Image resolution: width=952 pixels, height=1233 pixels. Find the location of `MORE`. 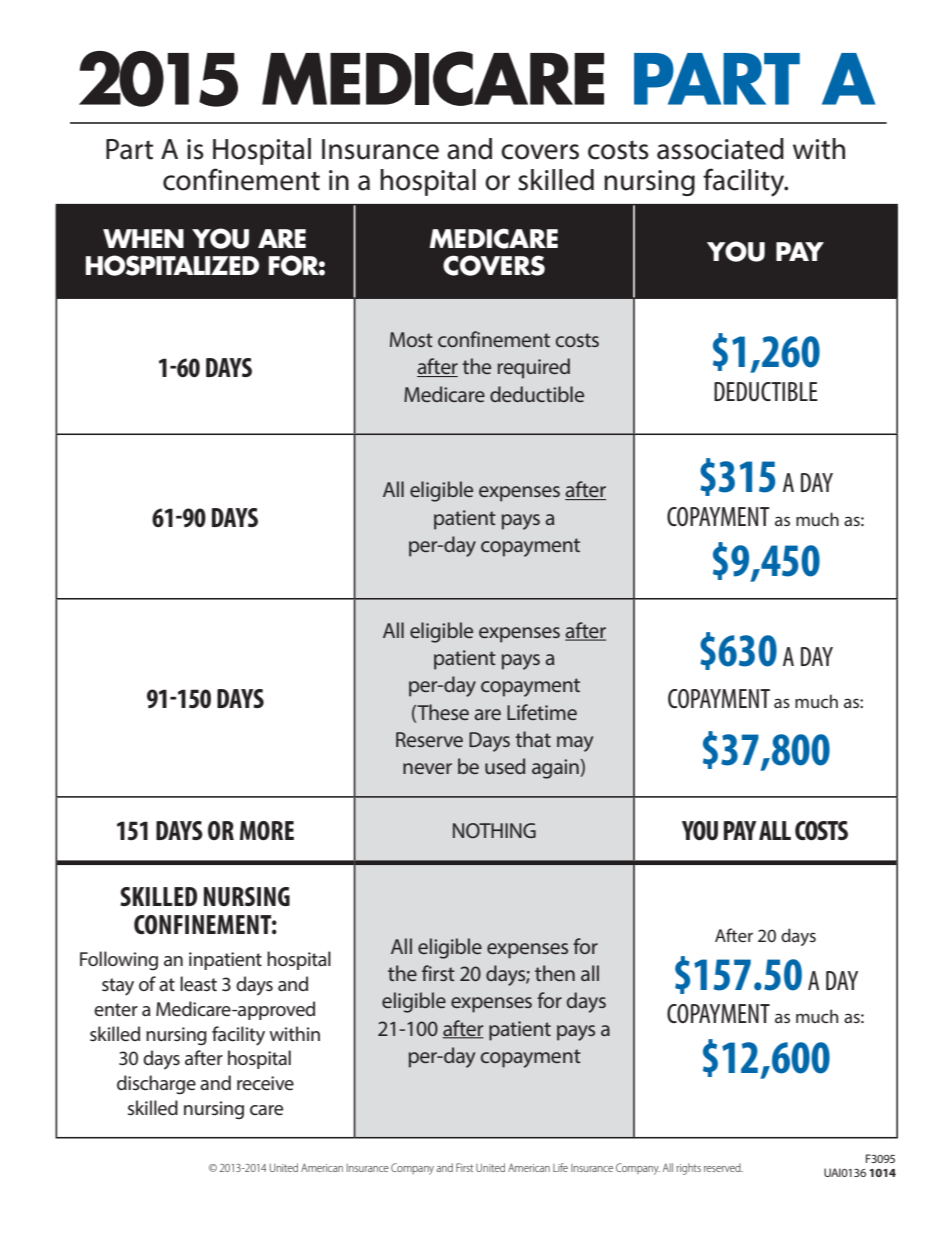

MORE is located at coordinates (267, 830).
